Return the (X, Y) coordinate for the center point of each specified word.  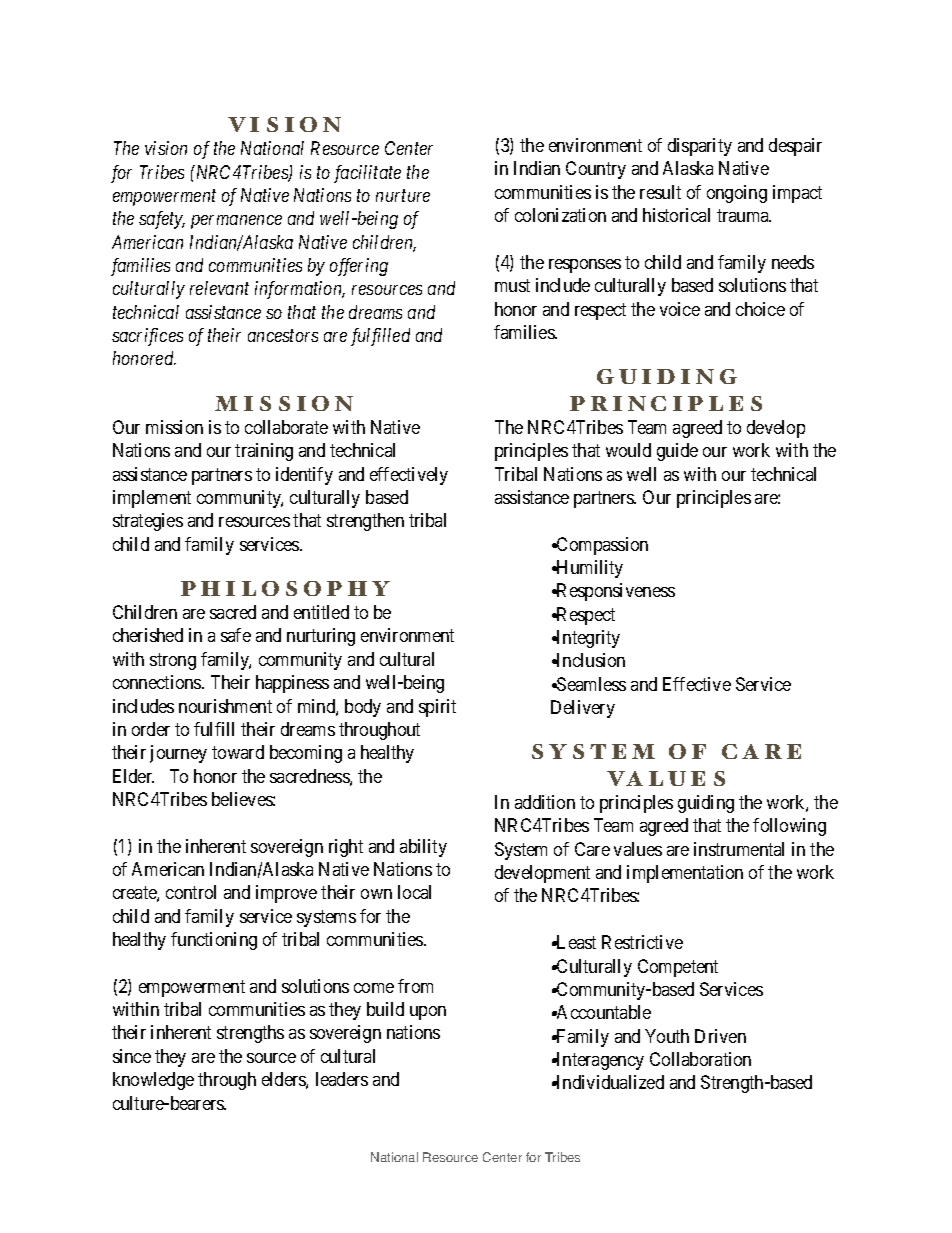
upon (428, 1013)
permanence (236, 222)
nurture (403, 196)
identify (304, 476)
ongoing (737, 194)
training (264, 452)
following (789, 827)
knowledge (153, 1081)
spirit (437, 708)
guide (677, 452)
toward (238, 752)
